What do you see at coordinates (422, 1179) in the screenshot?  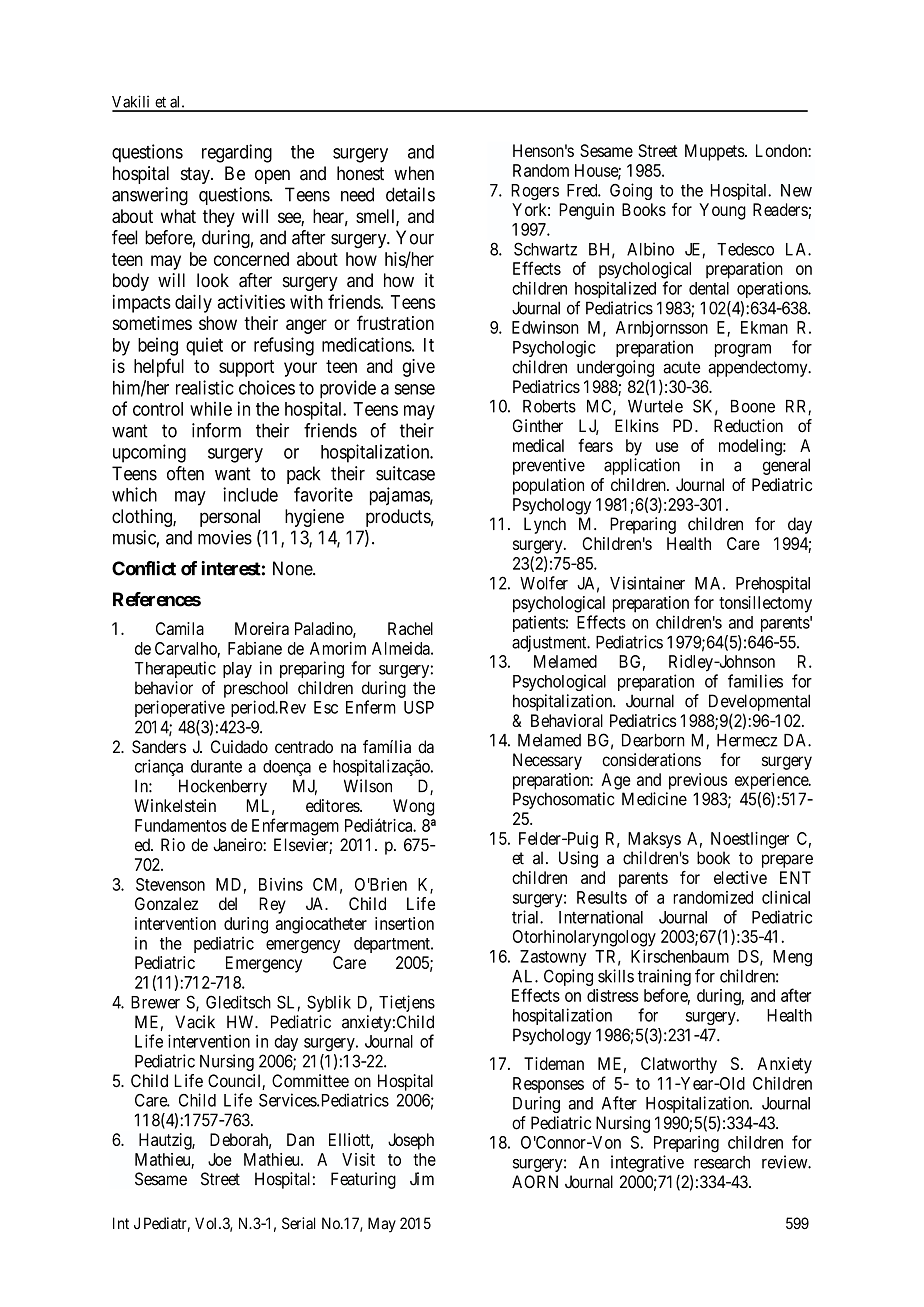 I see `Jim` at bounding box center [422, 1179].
